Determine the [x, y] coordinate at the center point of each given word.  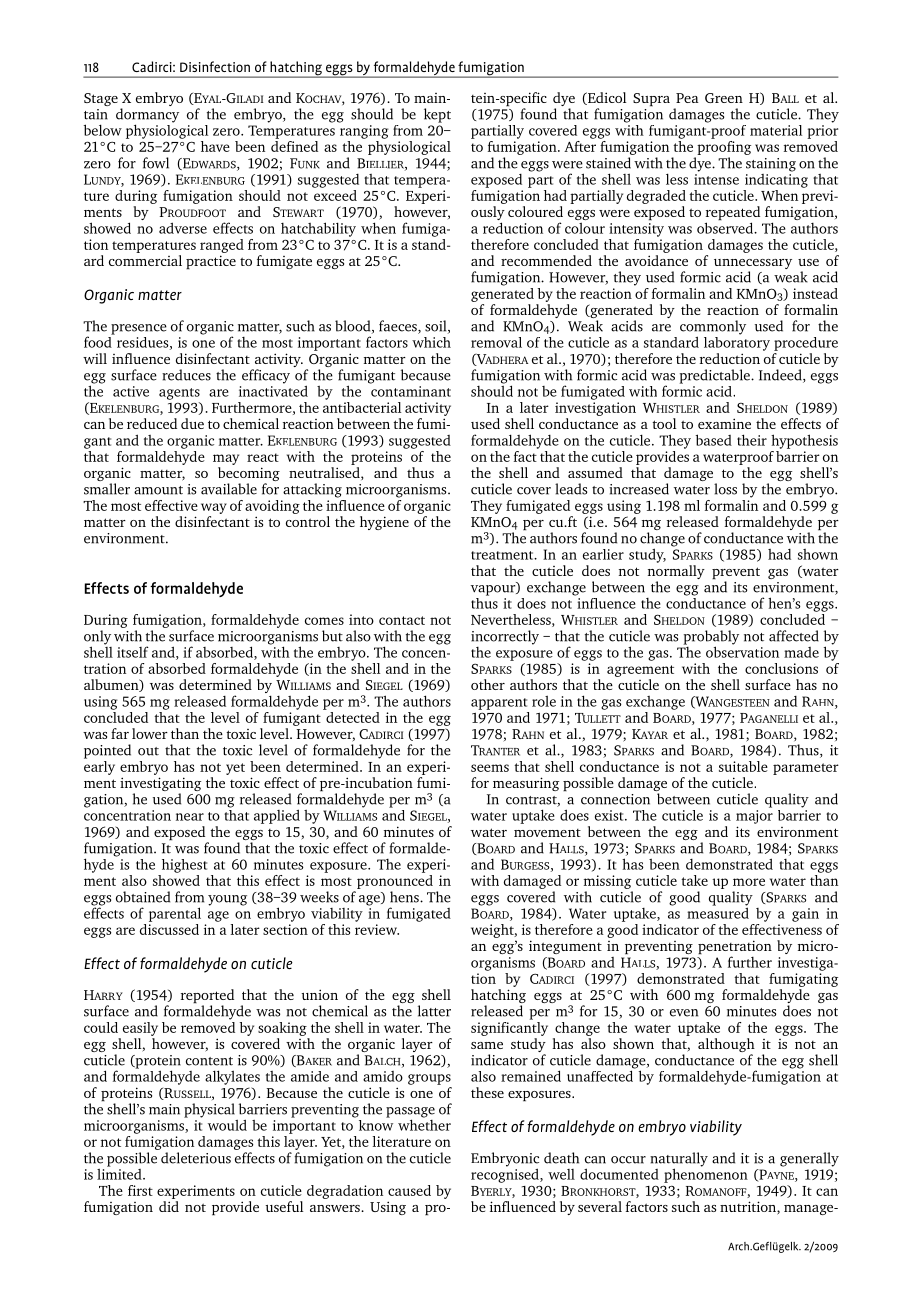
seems [490, 768]
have [215, 146]
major [754, 817]
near [190, 817]
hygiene [384, 523]
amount [158, 490]
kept [437, 115]
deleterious [196, 1158]
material [776, 130]
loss [725, 489]
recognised [506, 1174]
